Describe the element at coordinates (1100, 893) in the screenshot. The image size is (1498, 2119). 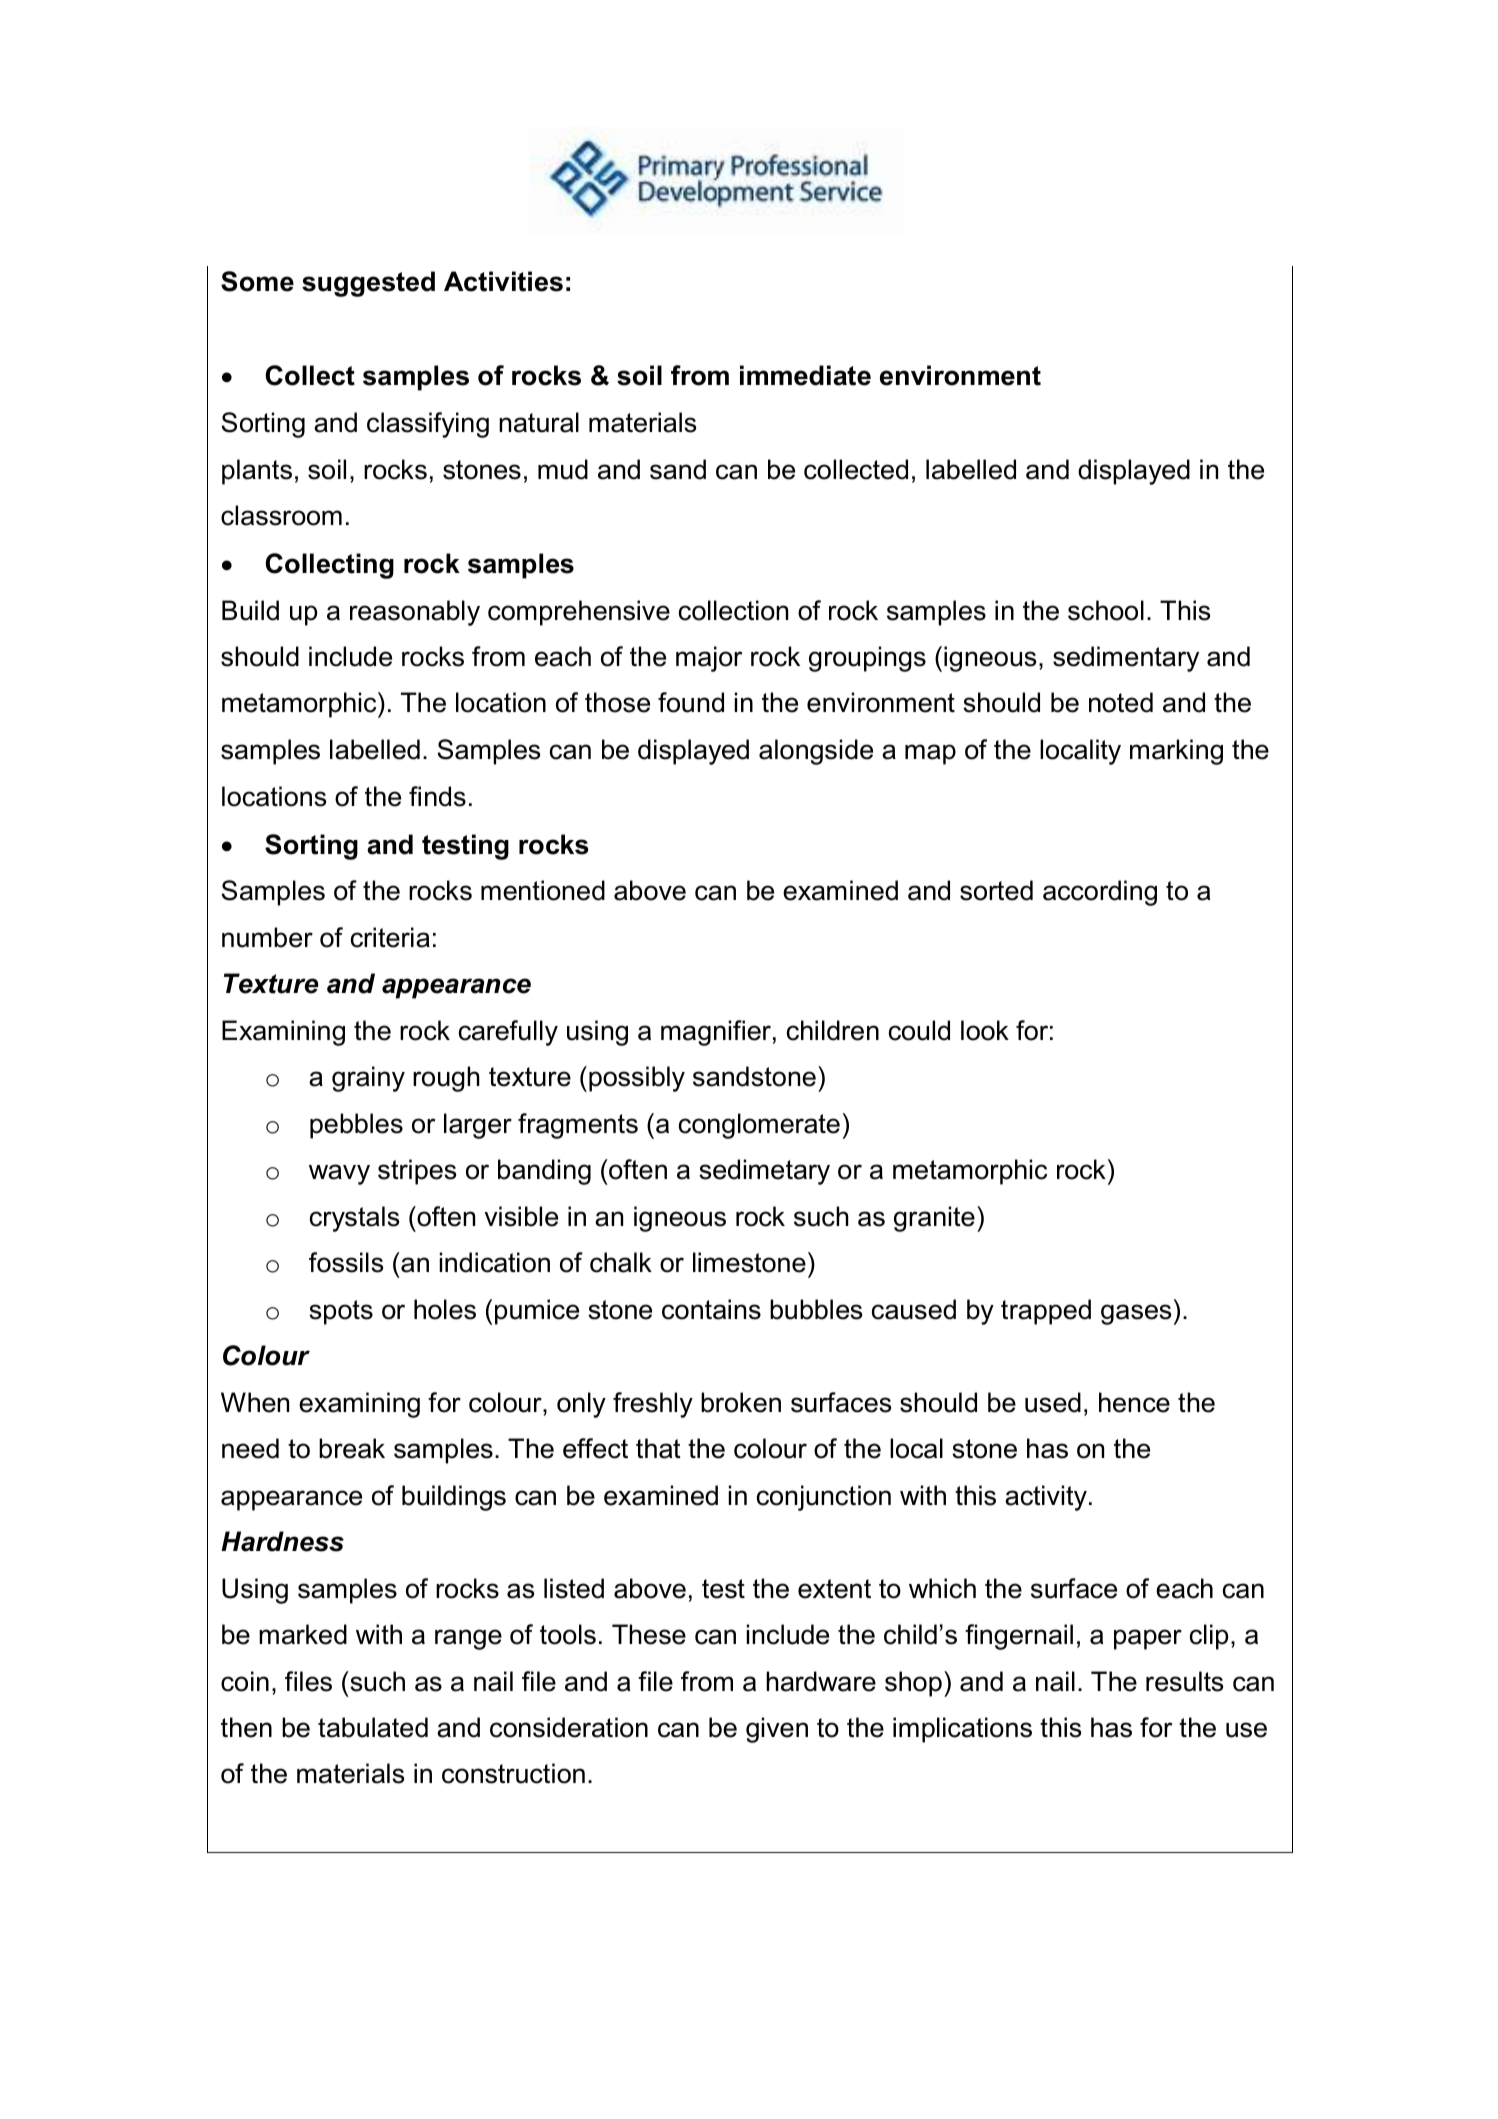
I see `according` at that location.
